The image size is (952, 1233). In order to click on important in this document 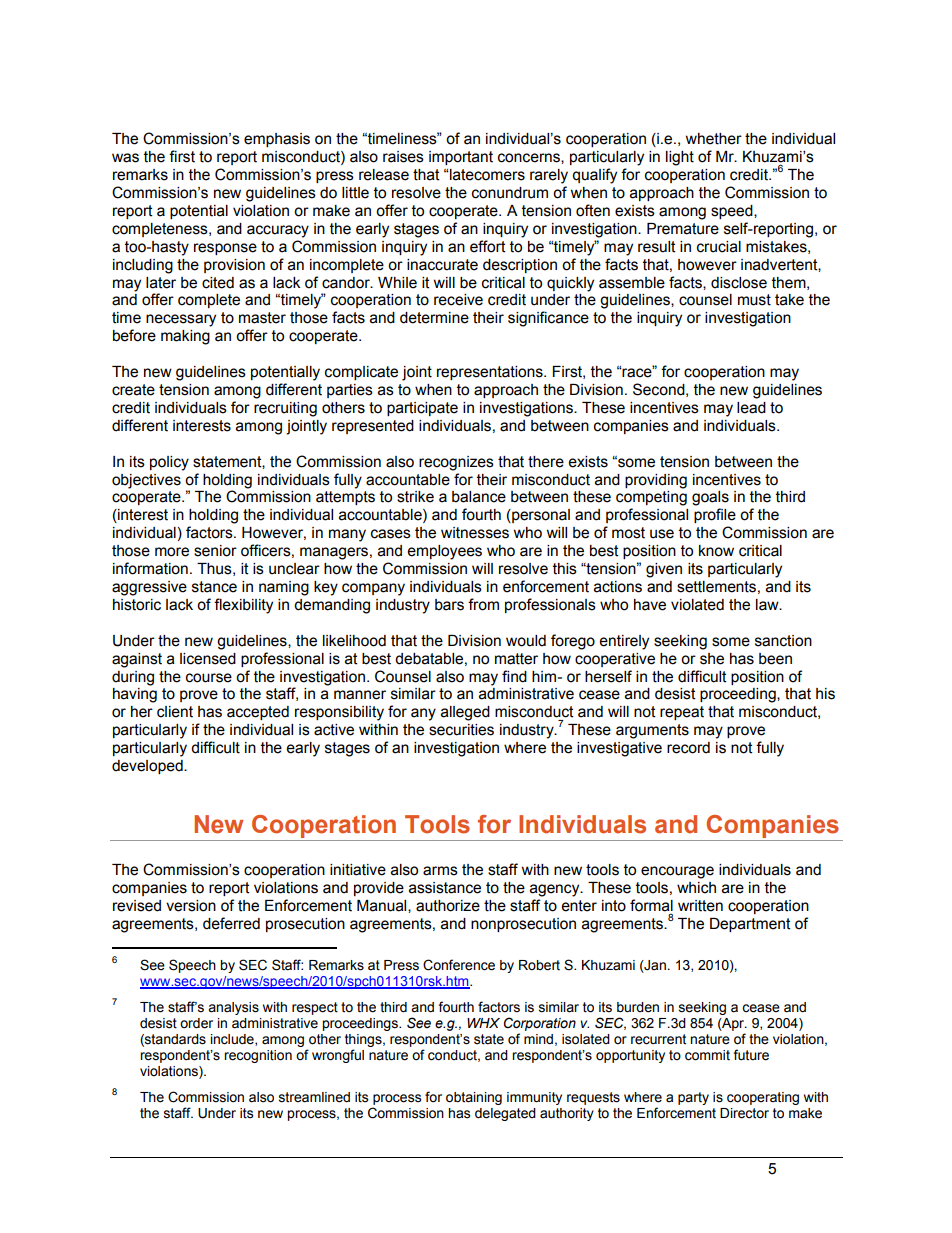, I will do `click(461, 158)`.
